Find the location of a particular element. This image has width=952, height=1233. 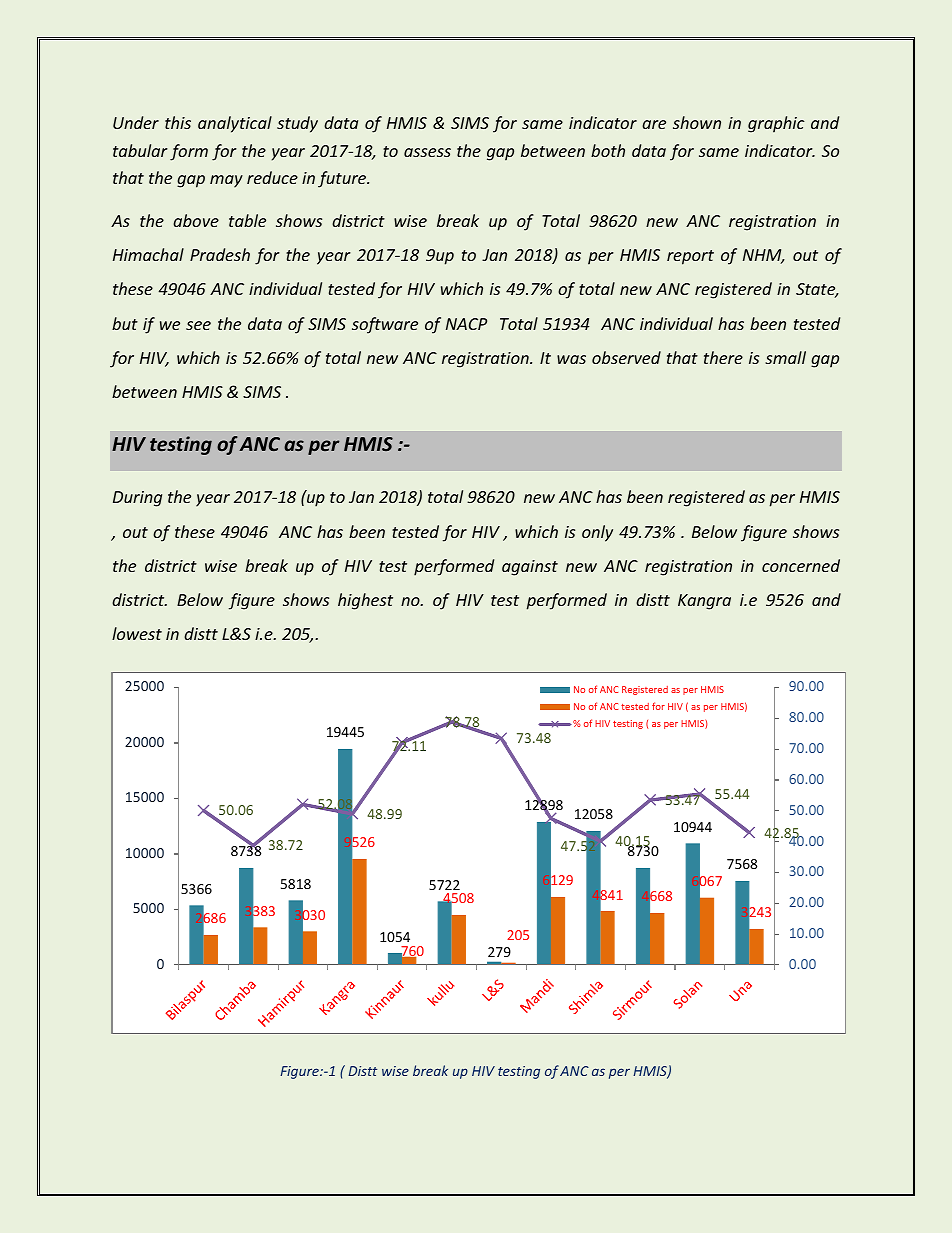

assess is located at coordinates (427, 152).
